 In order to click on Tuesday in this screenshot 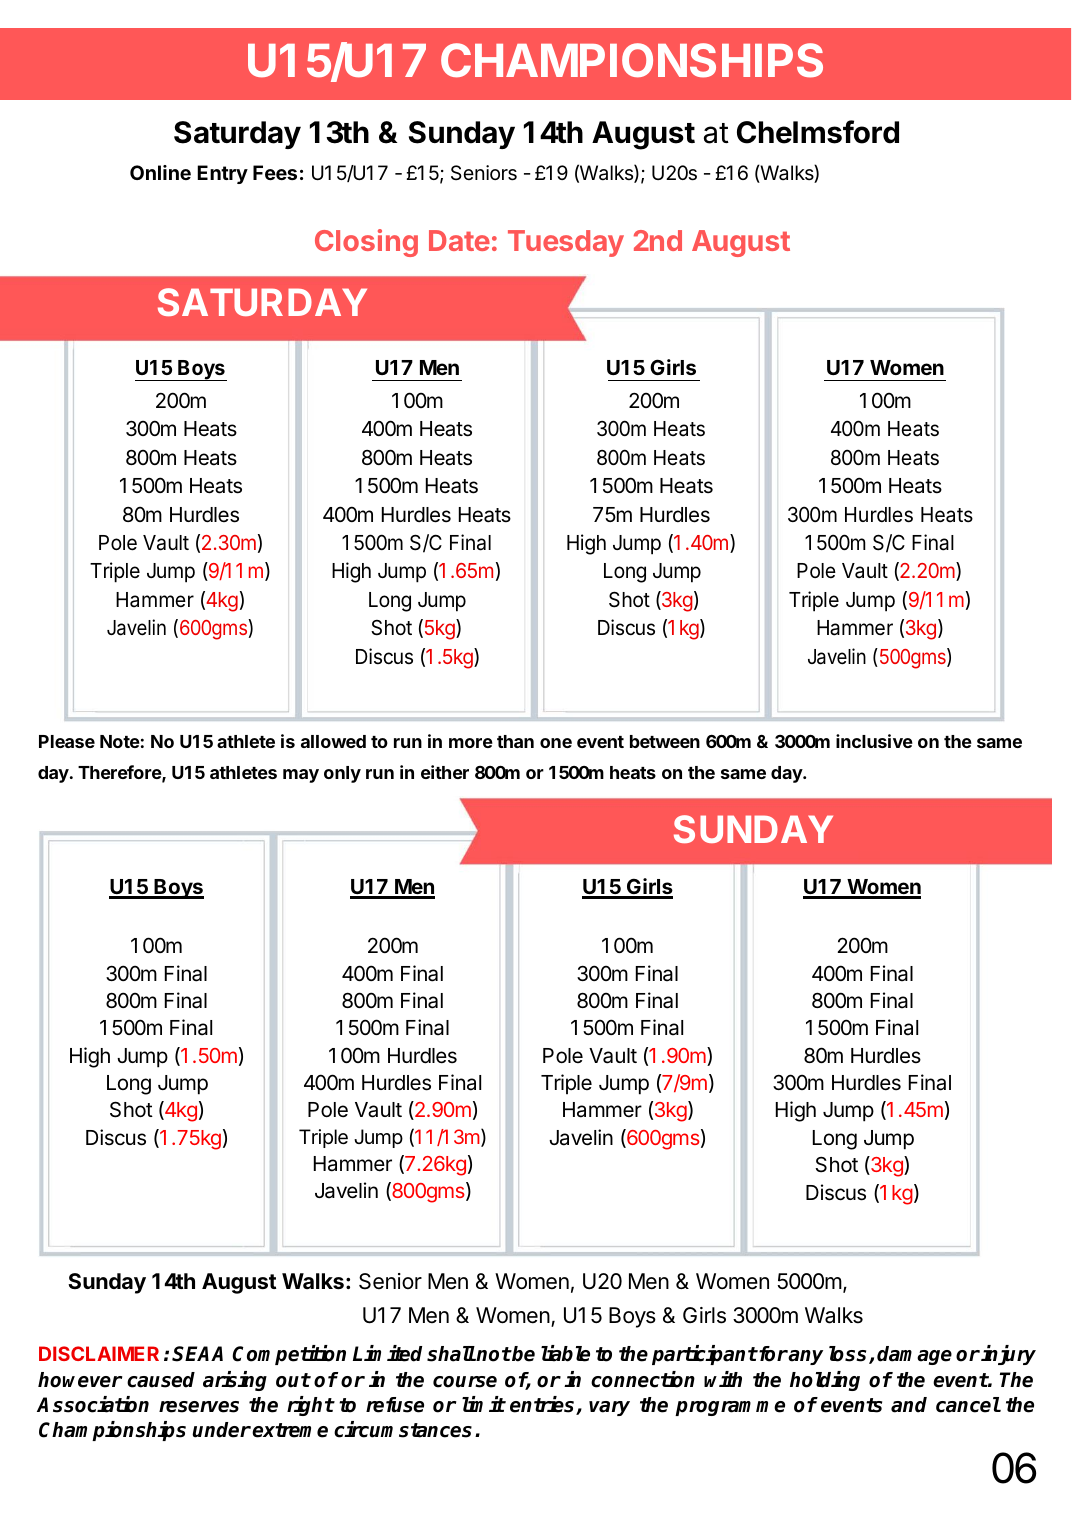, I will do `click(566, 243)`.
